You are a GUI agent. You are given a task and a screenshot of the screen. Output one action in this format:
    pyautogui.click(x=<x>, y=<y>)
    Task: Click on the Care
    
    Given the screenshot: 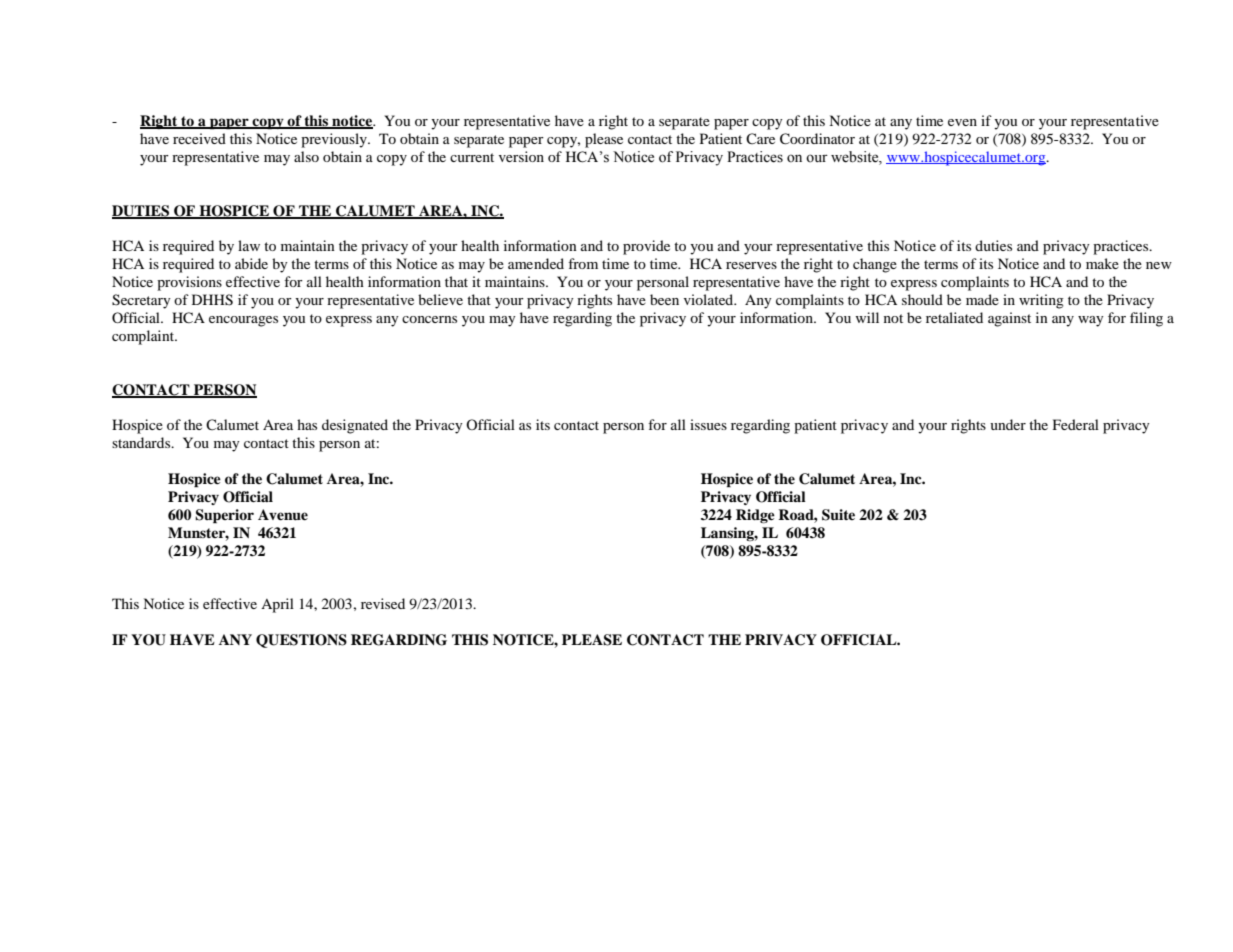 What is the action you would take?
    pyautogui.click(x=760, y=138)
